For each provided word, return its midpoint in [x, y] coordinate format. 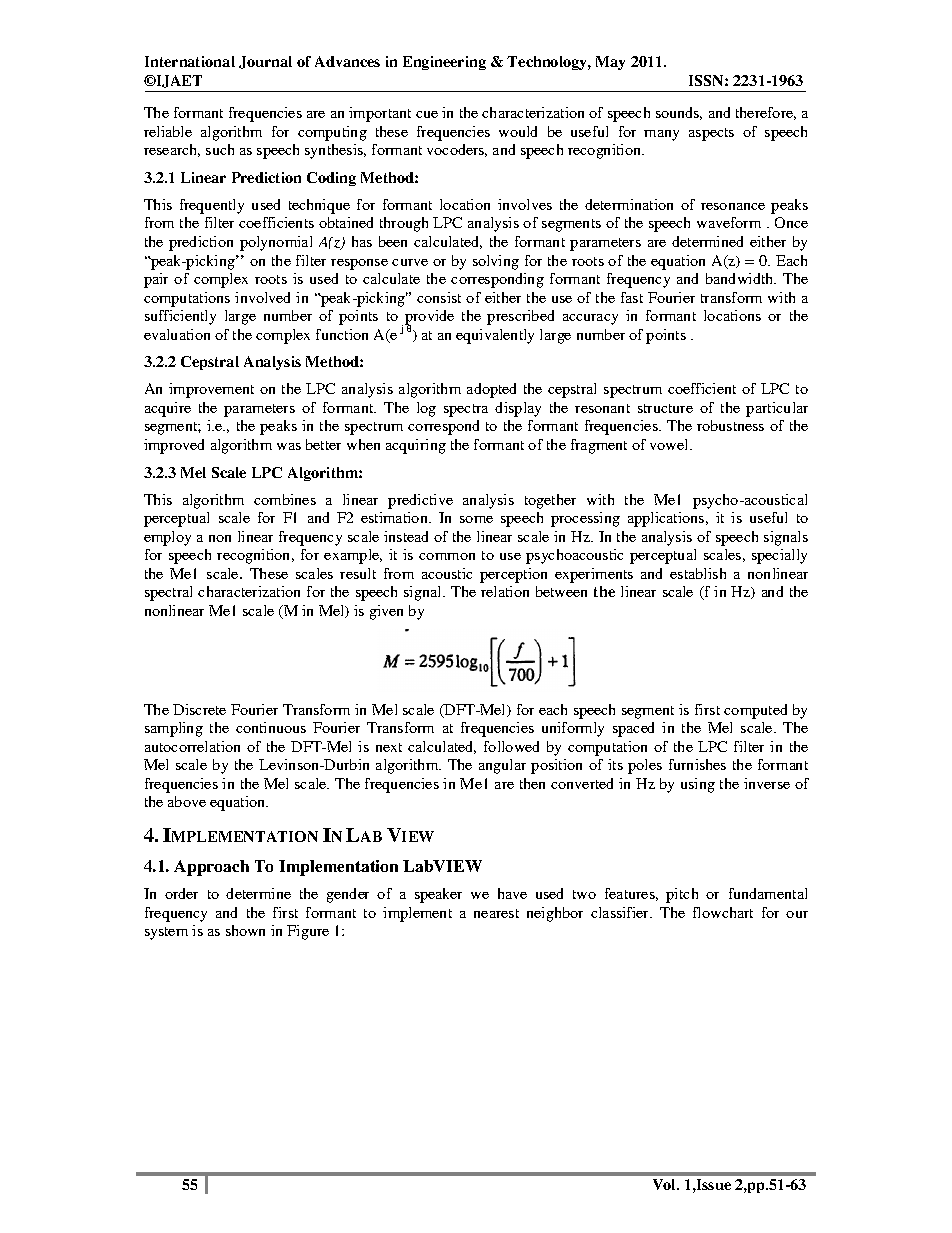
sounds [679, 113]
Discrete [199, 709]
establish [698, 573]
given [386, 612]
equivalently [495, 336]
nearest [496, 913]
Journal [265, 62]
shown [245, 930]
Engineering [444, 63]
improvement [211, 390]
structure [665, 408]
